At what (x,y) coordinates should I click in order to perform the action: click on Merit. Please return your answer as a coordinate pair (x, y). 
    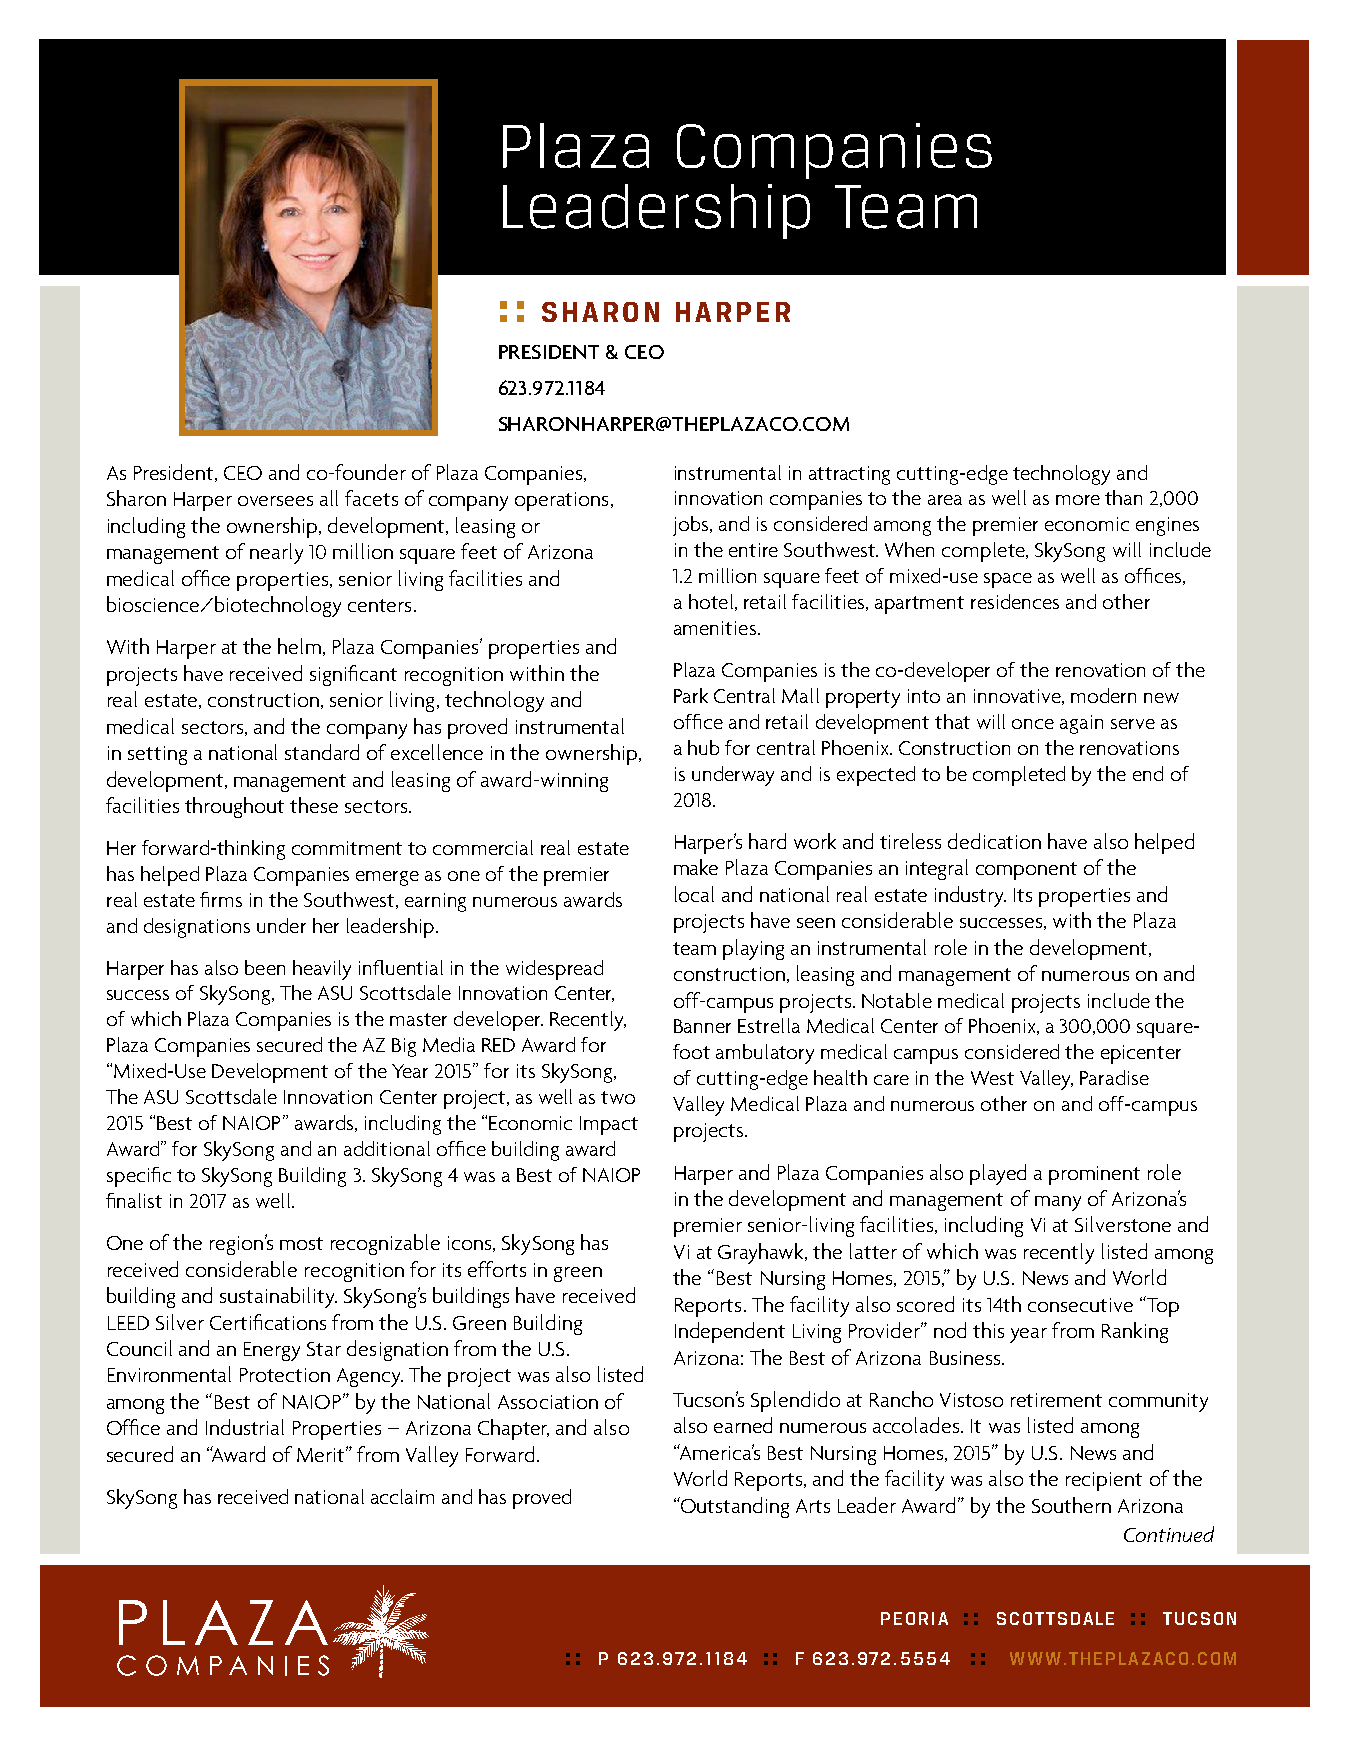
    Looking at the image, I should click on (322, 1454).
